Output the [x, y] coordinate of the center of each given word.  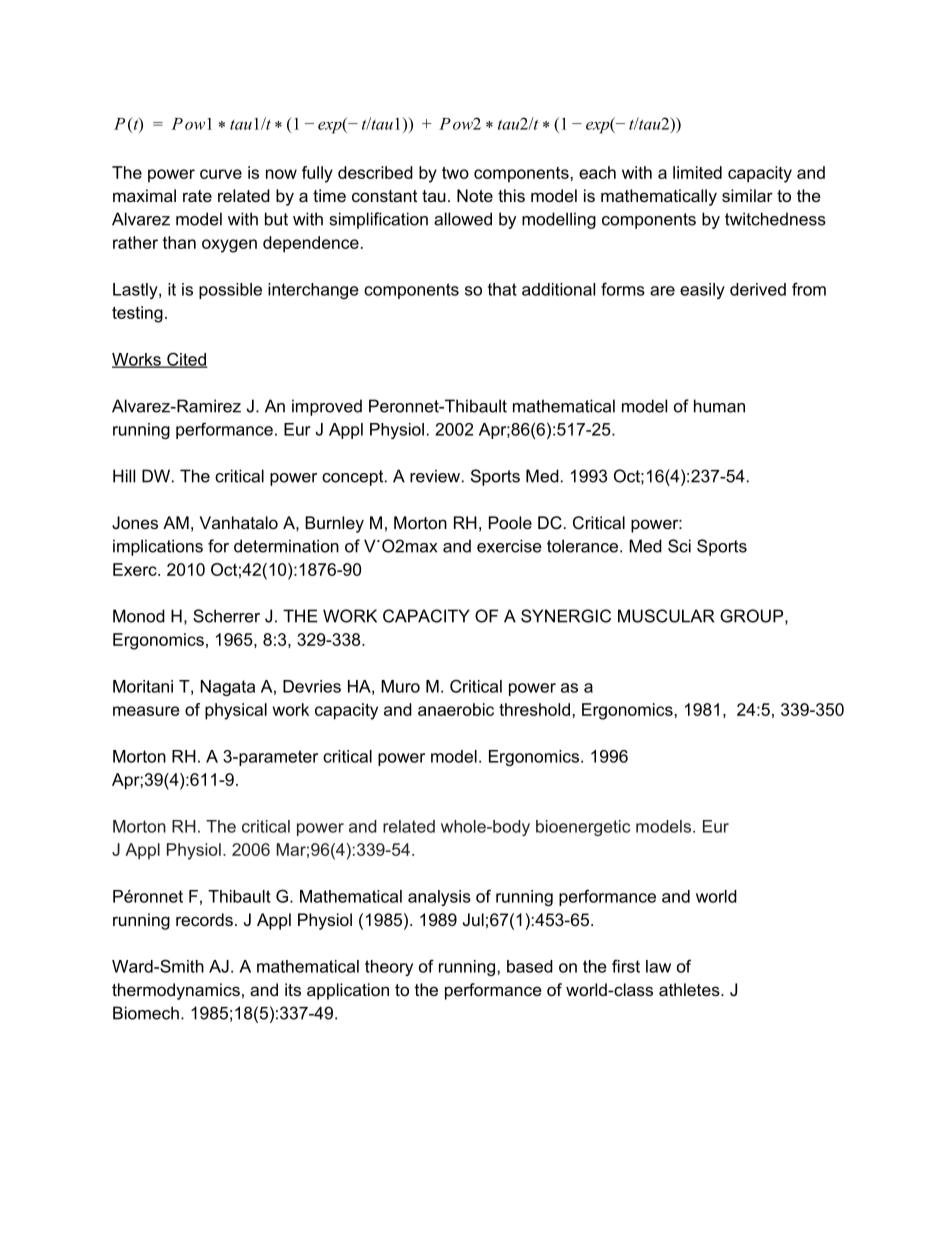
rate [197, 196]
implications [158, 547]
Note [475, 195]
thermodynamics [176, 991]
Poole [510, 522]
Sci [679, 546]
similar [747, 195]
